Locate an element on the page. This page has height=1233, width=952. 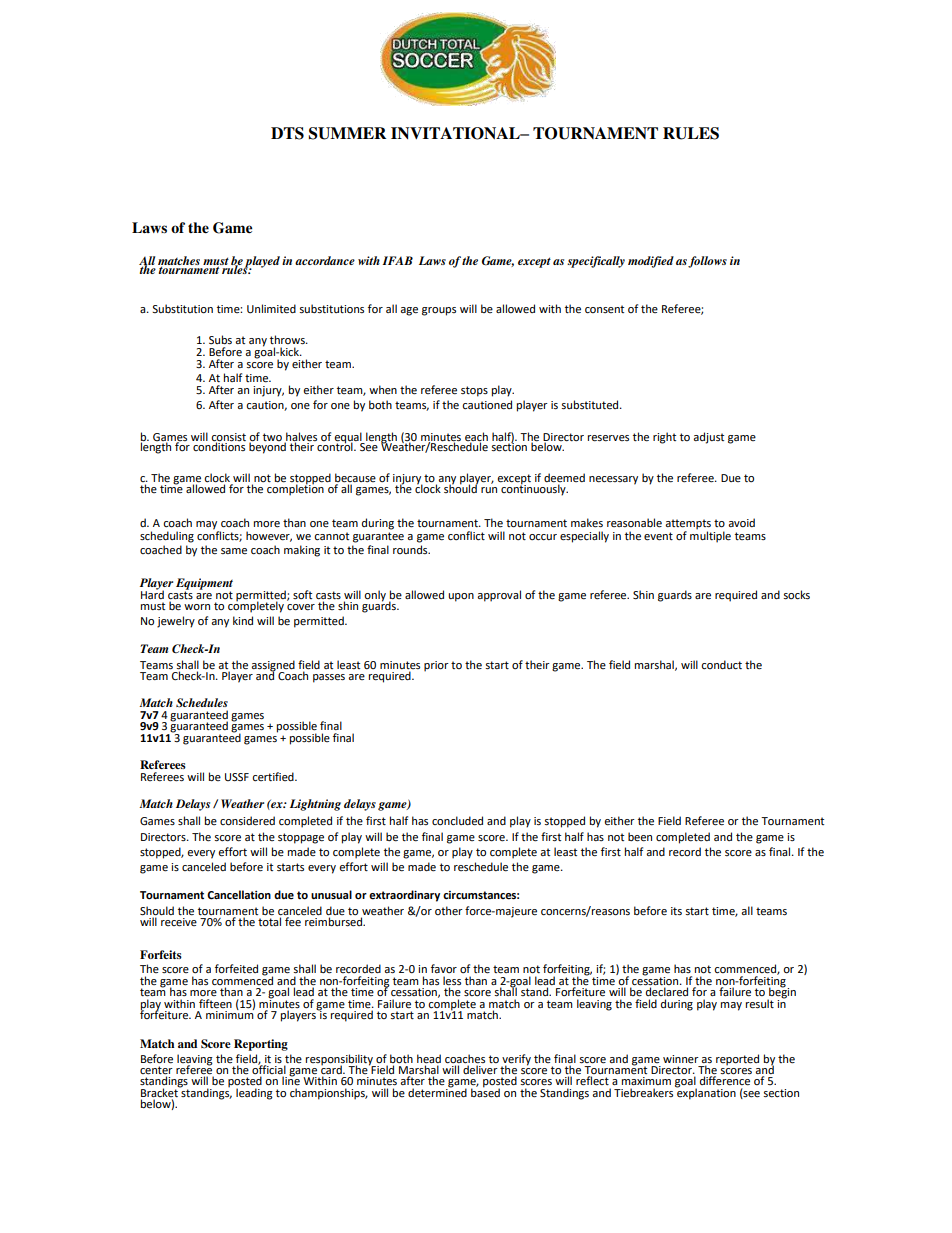
based is located at coordinates (485, 1092).
